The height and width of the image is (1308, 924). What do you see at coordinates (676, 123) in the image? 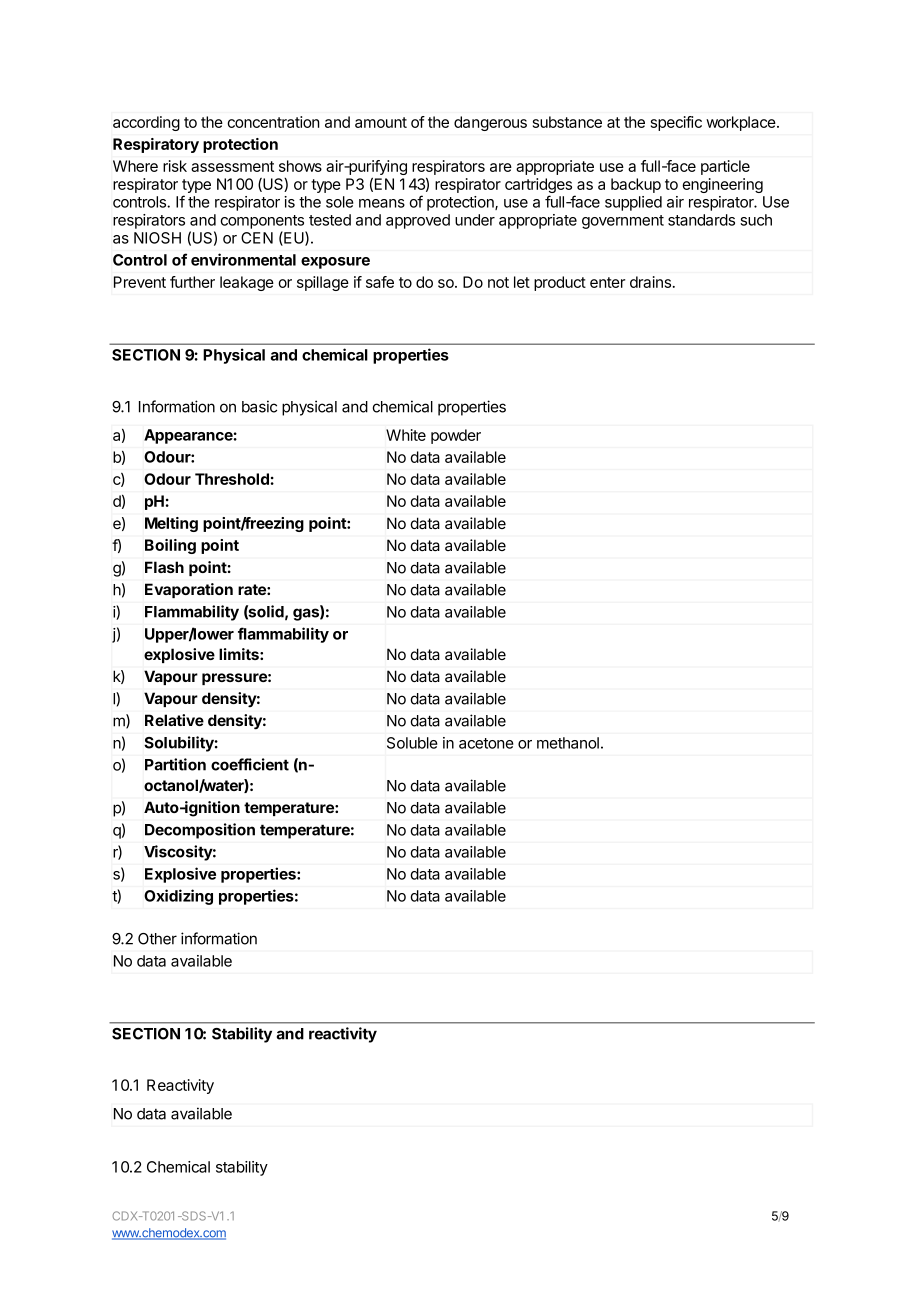
I see `specific` at bounding box center [676, 123].
